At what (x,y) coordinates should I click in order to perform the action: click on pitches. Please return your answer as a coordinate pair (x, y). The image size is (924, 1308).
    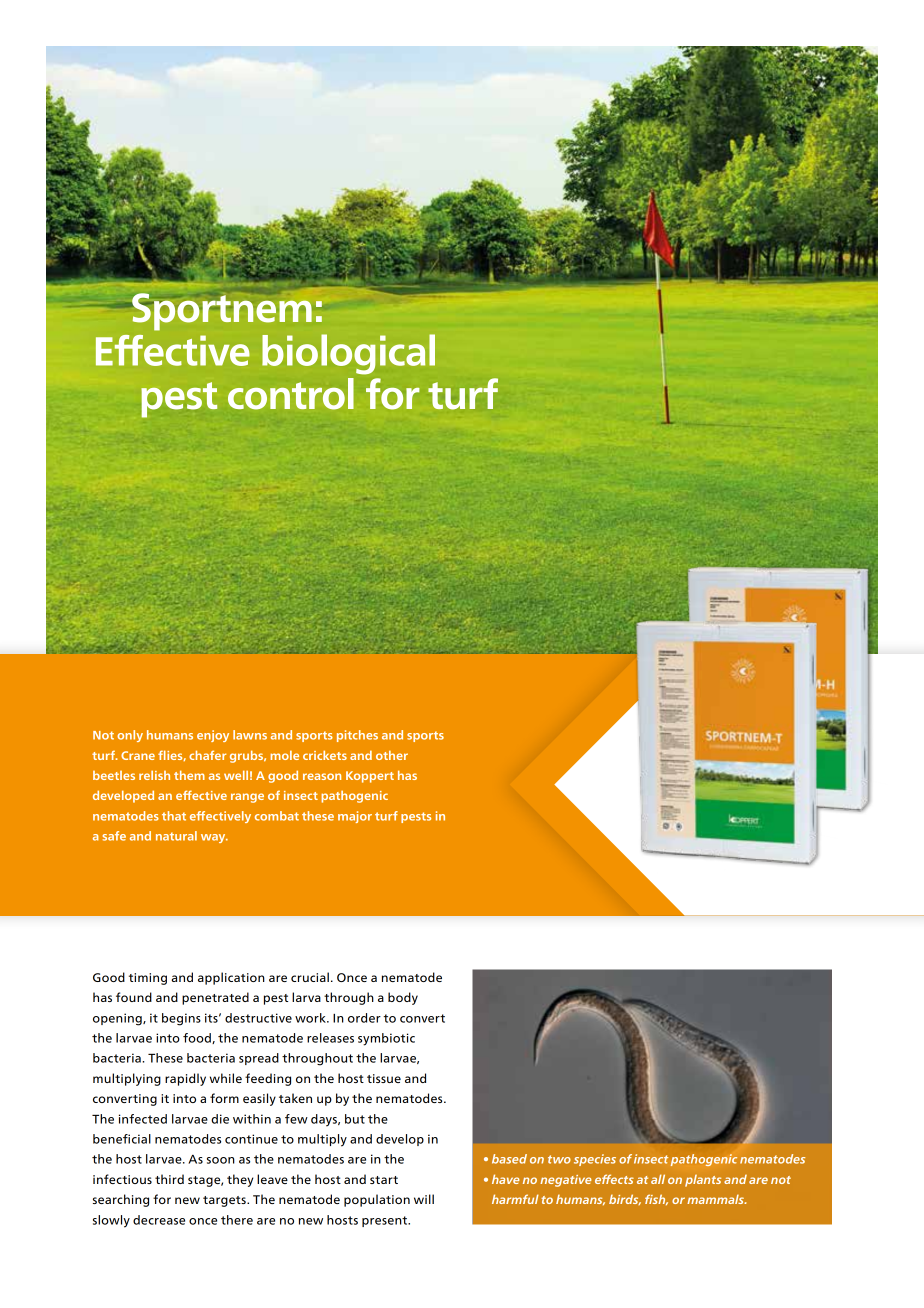
    Looking at the image, I should click on (357, 736).
